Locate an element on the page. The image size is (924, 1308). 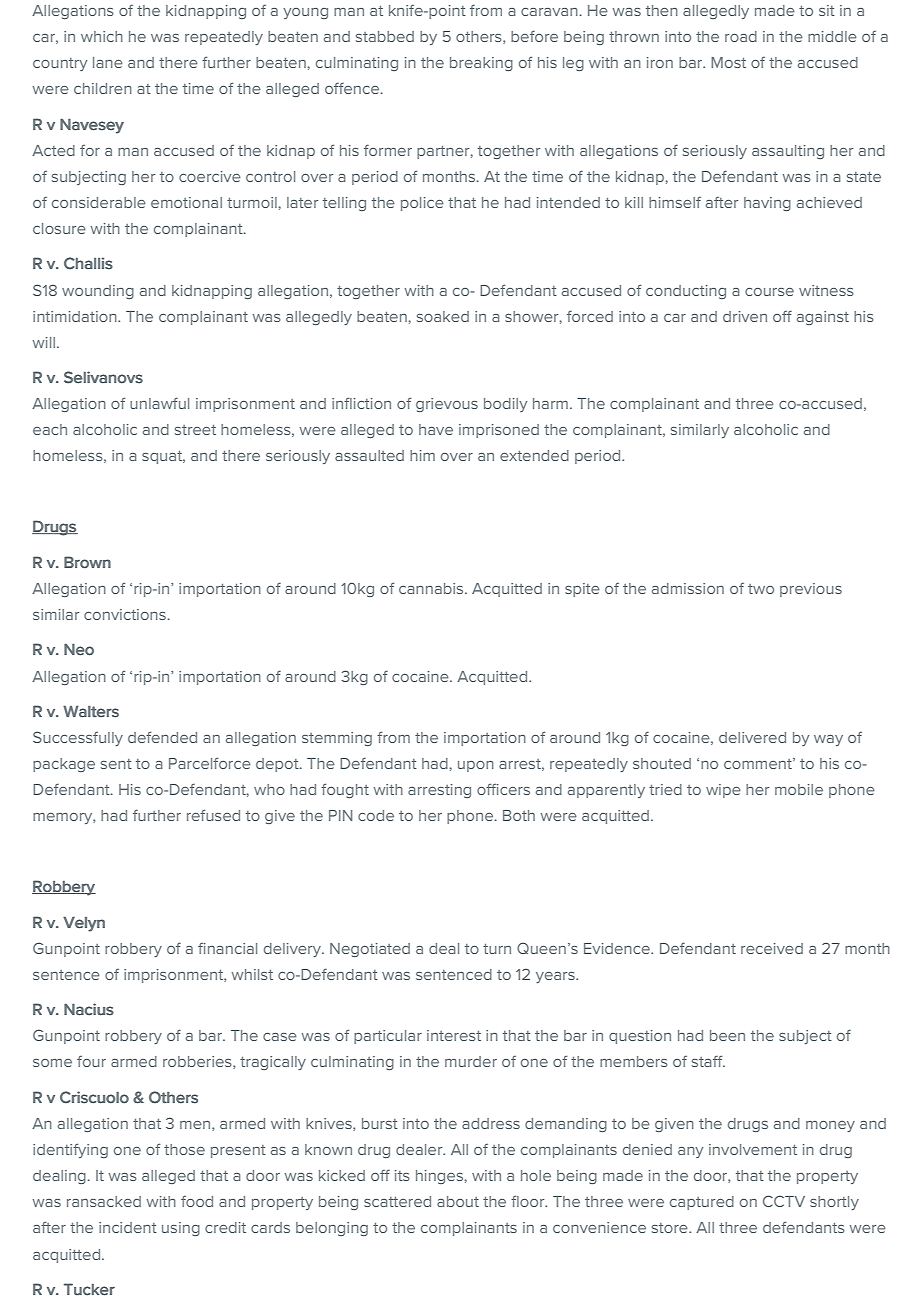
mobile is located at coordinates (799, 789).
